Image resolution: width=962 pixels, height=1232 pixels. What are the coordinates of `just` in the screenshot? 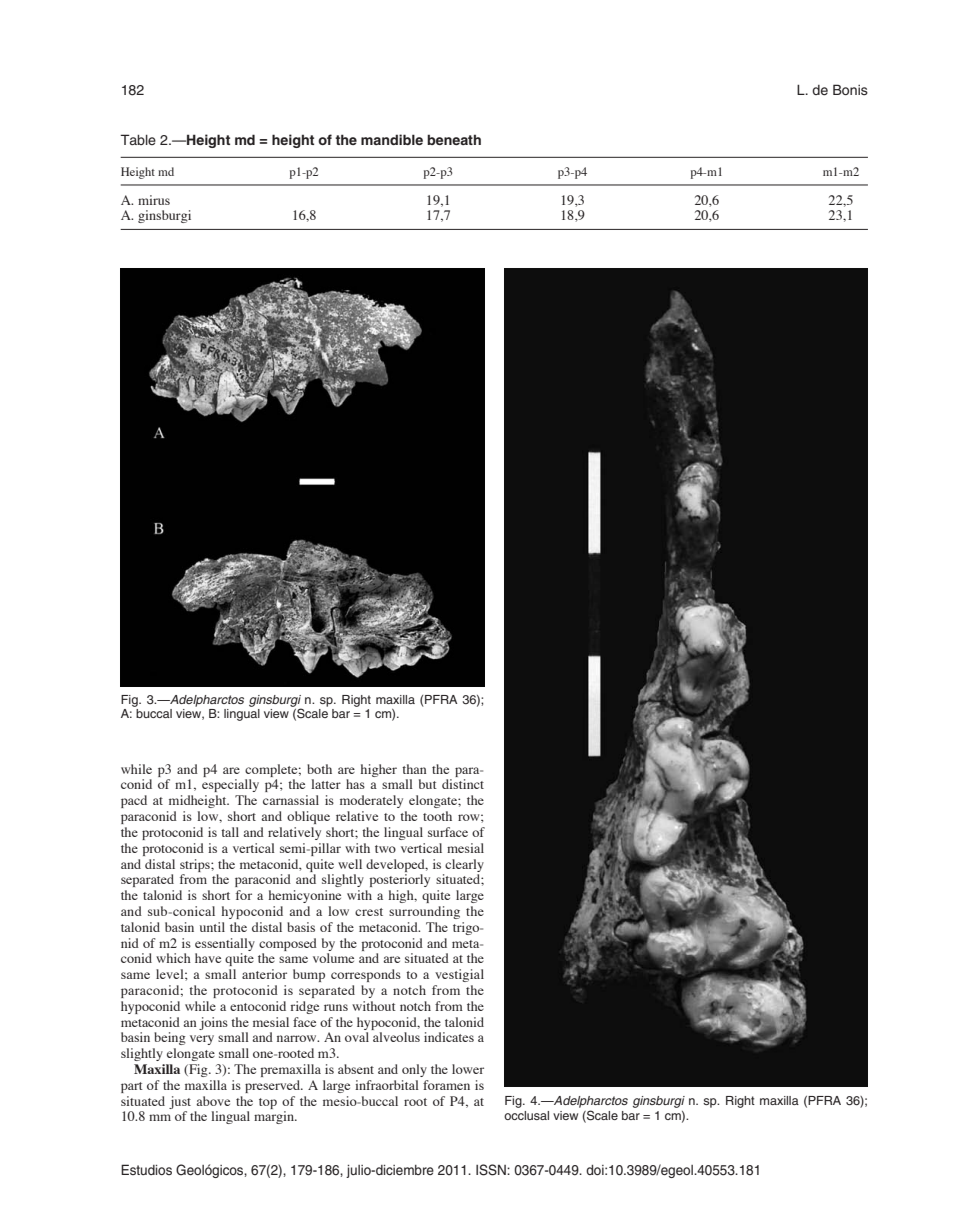 It's located at (180, 1102).
